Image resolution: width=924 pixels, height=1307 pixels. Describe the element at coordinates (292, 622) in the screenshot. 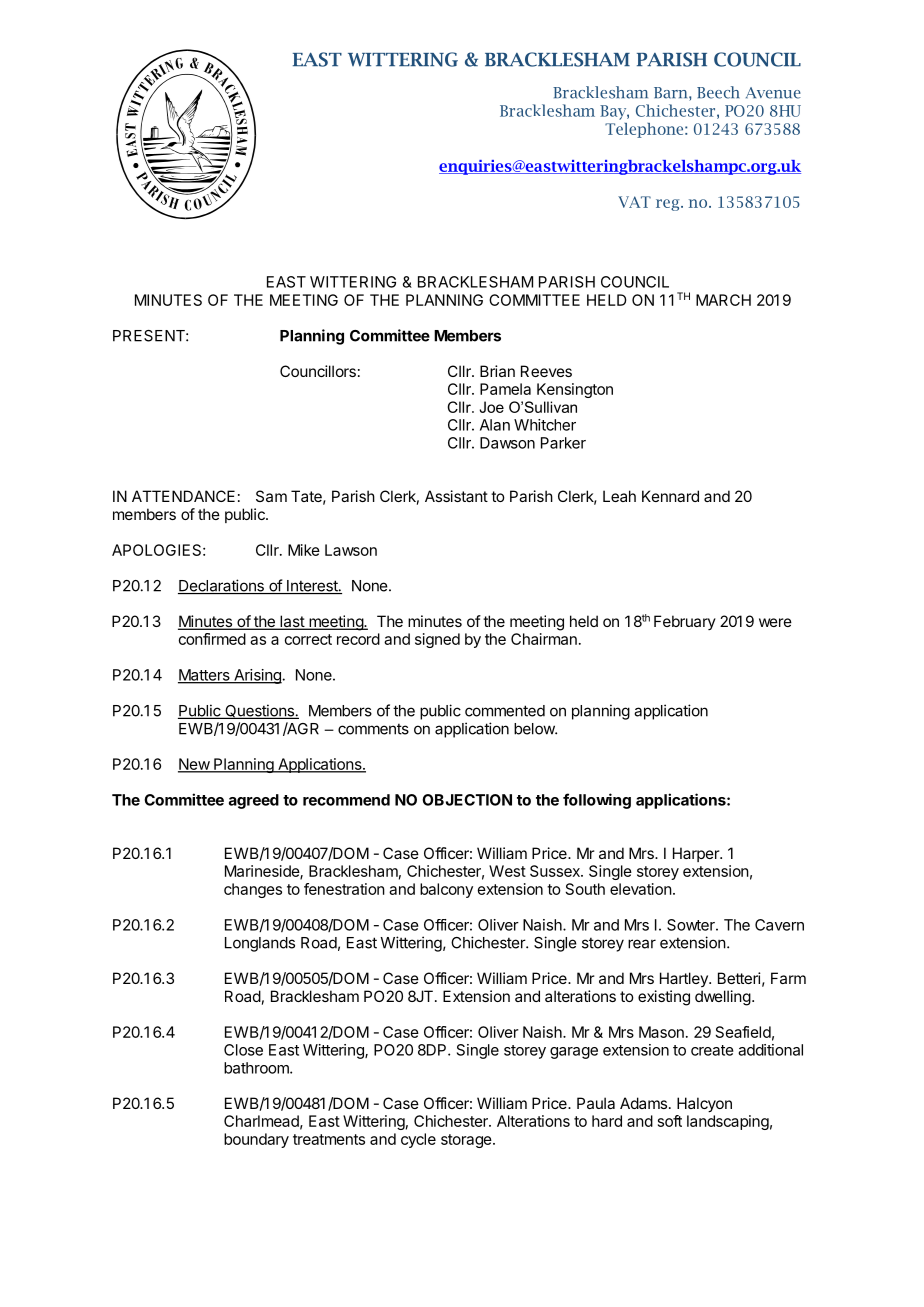

I see `last` at that location.
